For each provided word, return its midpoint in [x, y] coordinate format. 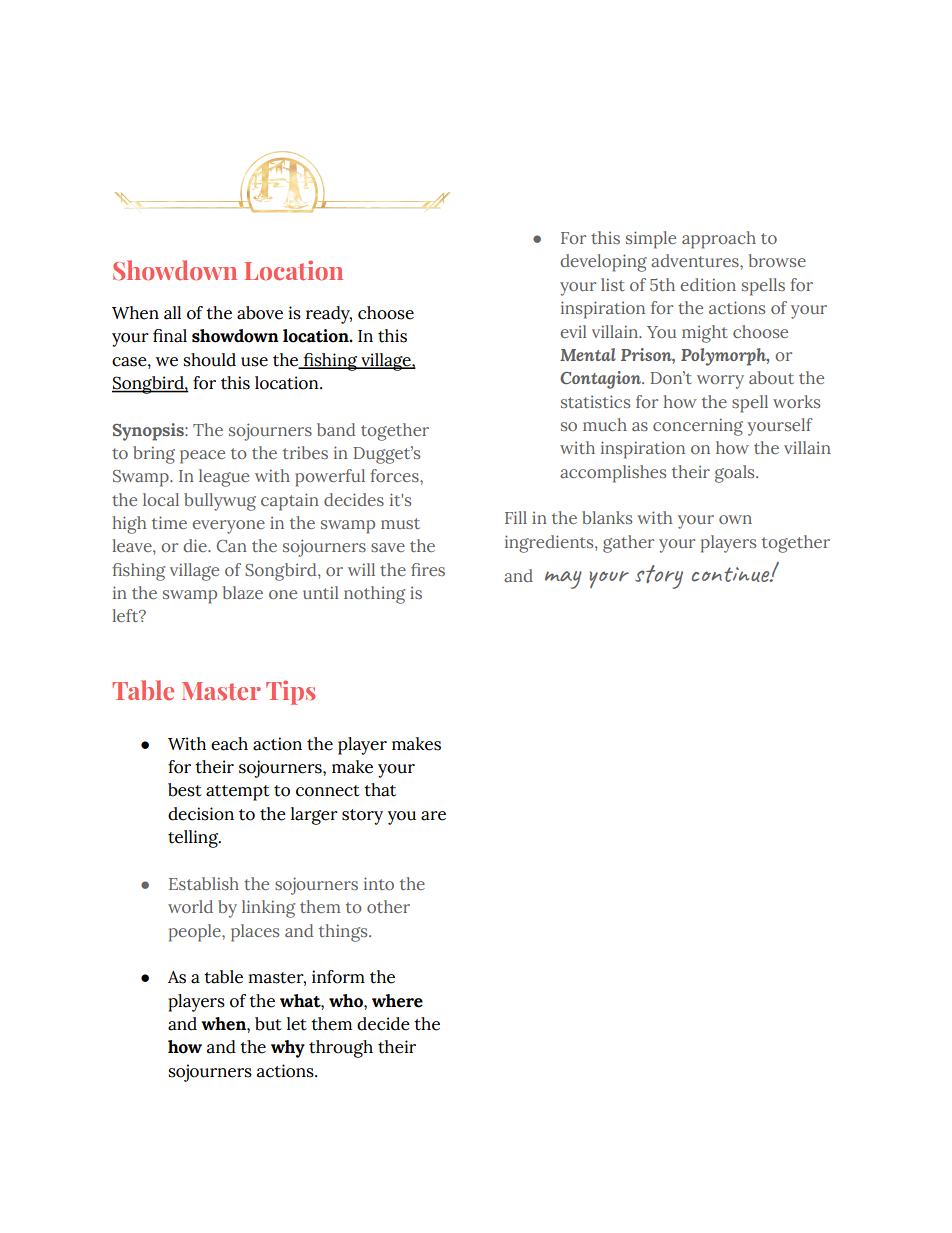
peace [202, 457]
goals [736, 474]
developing [604, 263]
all [172, 313]
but [268, 1024]
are [433, 816]
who [347, 1001]
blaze [243, 592]
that [380, 790]
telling [194, 839]
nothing [374, 595]
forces [395, 475]
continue [732, 574]
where [397, 1001]
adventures [696, 260]
